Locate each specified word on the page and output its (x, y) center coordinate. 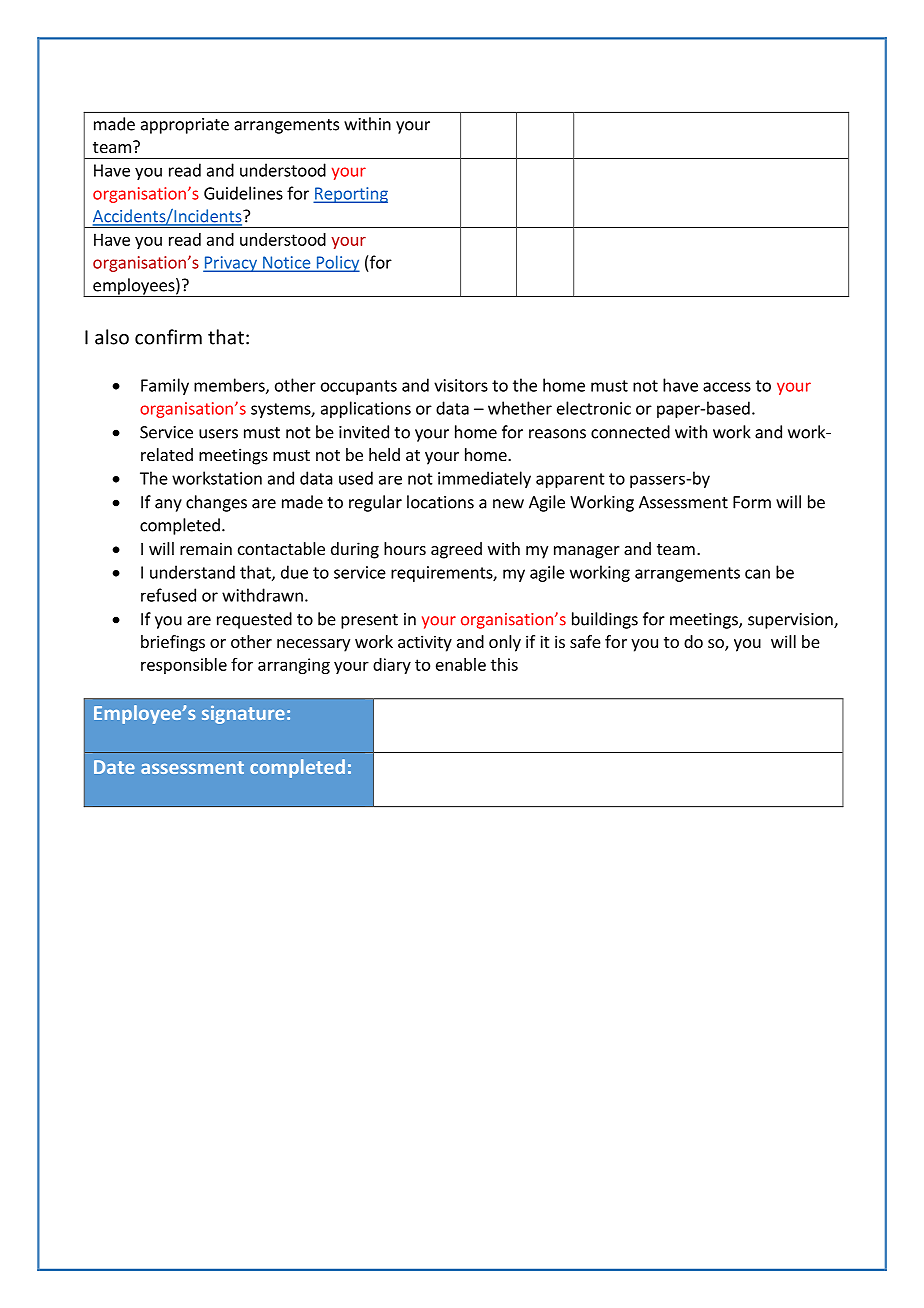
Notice (287, 263)
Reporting (350, 195)
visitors (461, 385)
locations (440, 502)
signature (243, 715)
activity (425, 643)
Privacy (231, 264)
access (727, 387)
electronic (594, 408)
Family (165, 386)
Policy (337, 263)
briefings (173, 643)
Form (752, 502)
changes (216, 503)
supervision (791, 621)
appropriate (185, 126)
